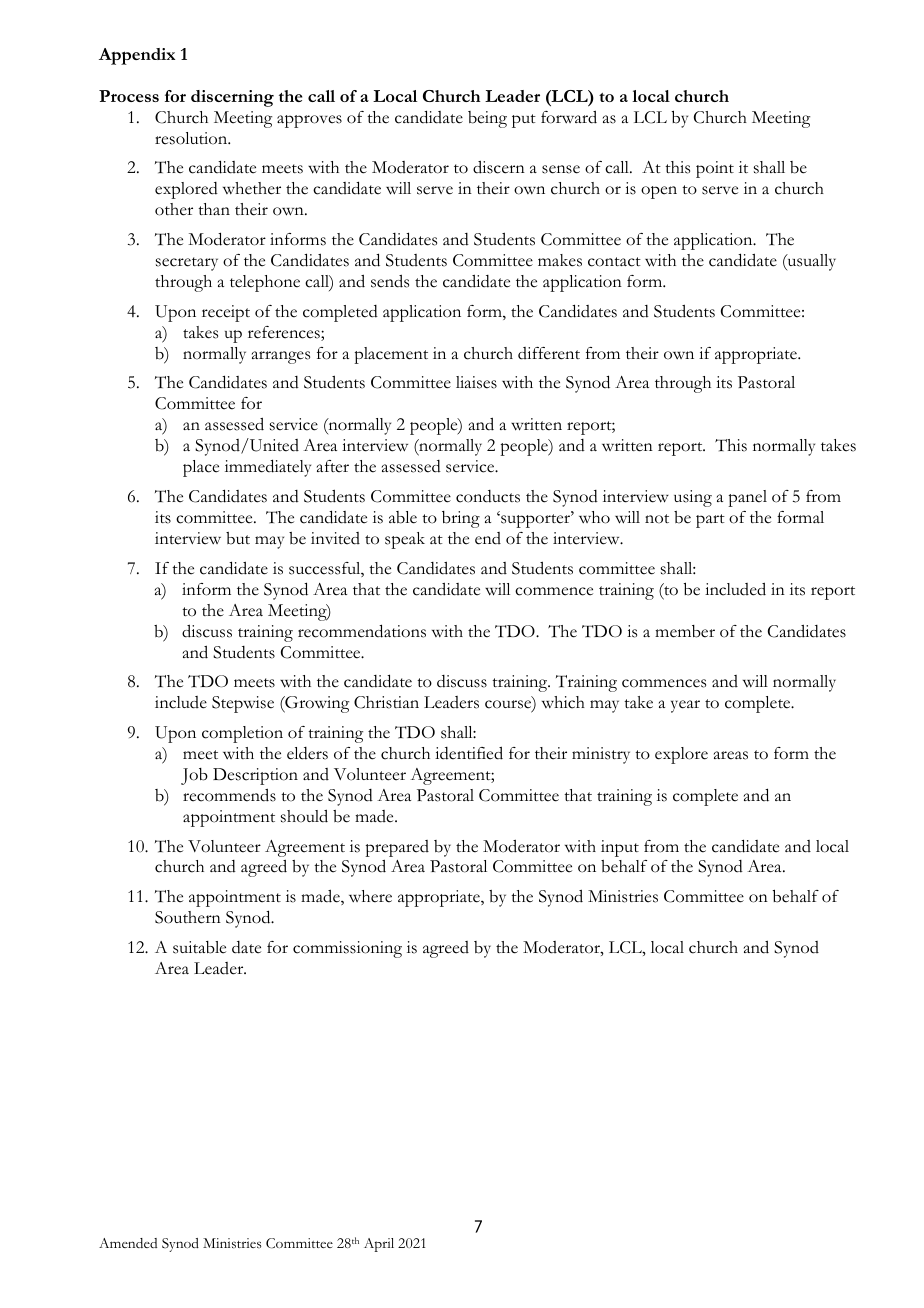 Image resolution: width=924 pixels, height=1308 pixels. What do you see at coordinates (229, 795) in the screenshot?
I see `recommends` at bounding box center [229, 795].
